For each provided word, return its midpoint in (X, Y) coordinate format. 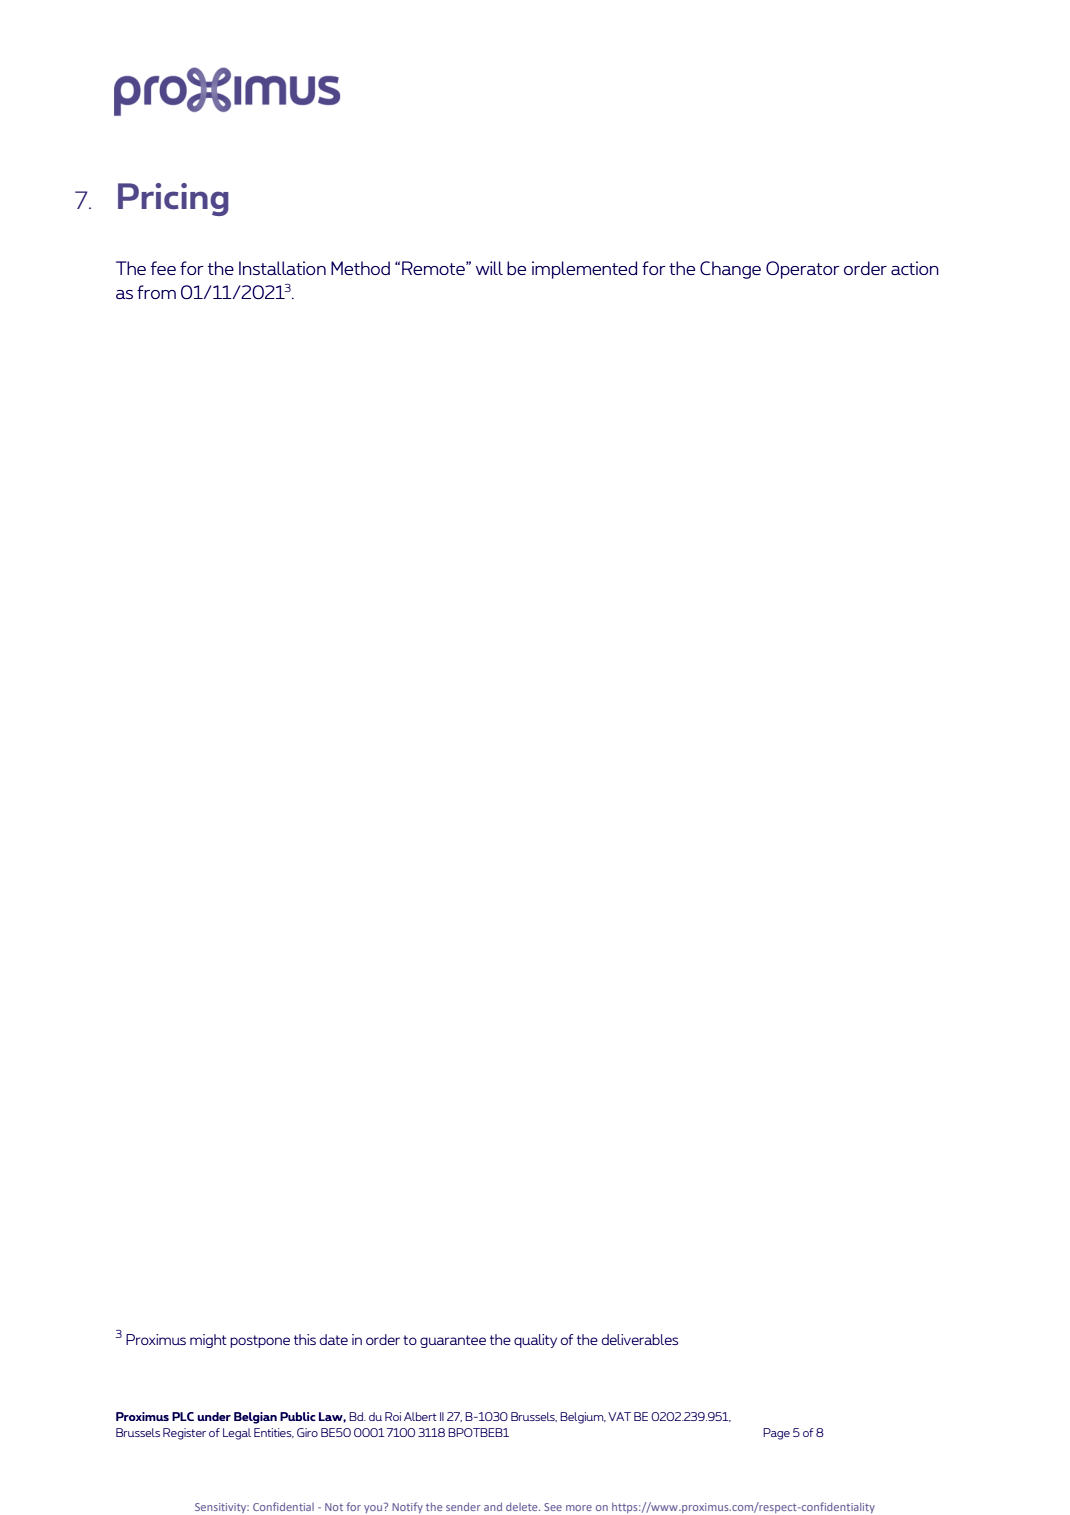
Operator (803, 270)
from (156, 292)
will (489, 268)
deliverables (640, 1339)
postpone (260, 1341)
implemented (584, 270)
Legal (237, 1434)
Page (776, 1434)
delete (523, 1507)
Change (730, 270)
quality (535, 1341)
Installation (282, 268)
